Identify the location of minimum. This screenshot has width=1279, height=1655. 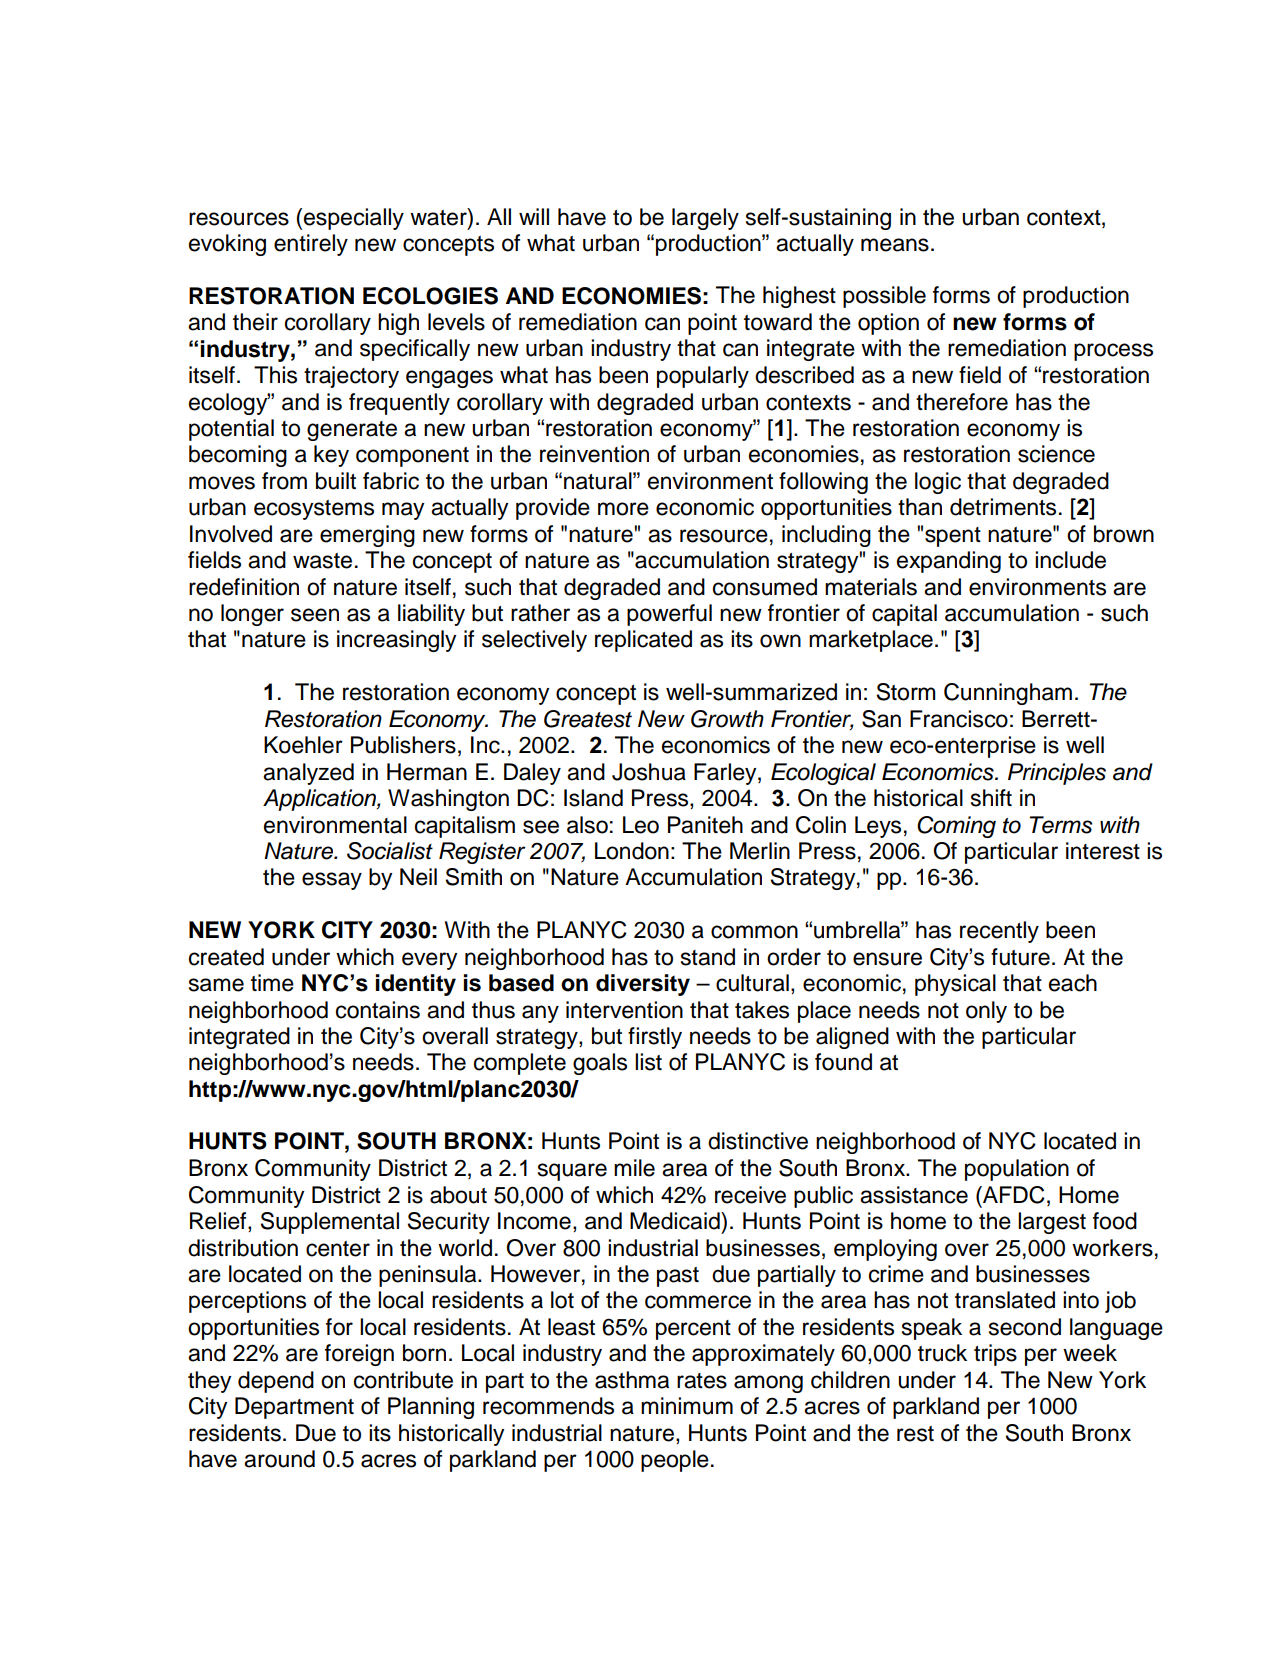
(687, 1406).
